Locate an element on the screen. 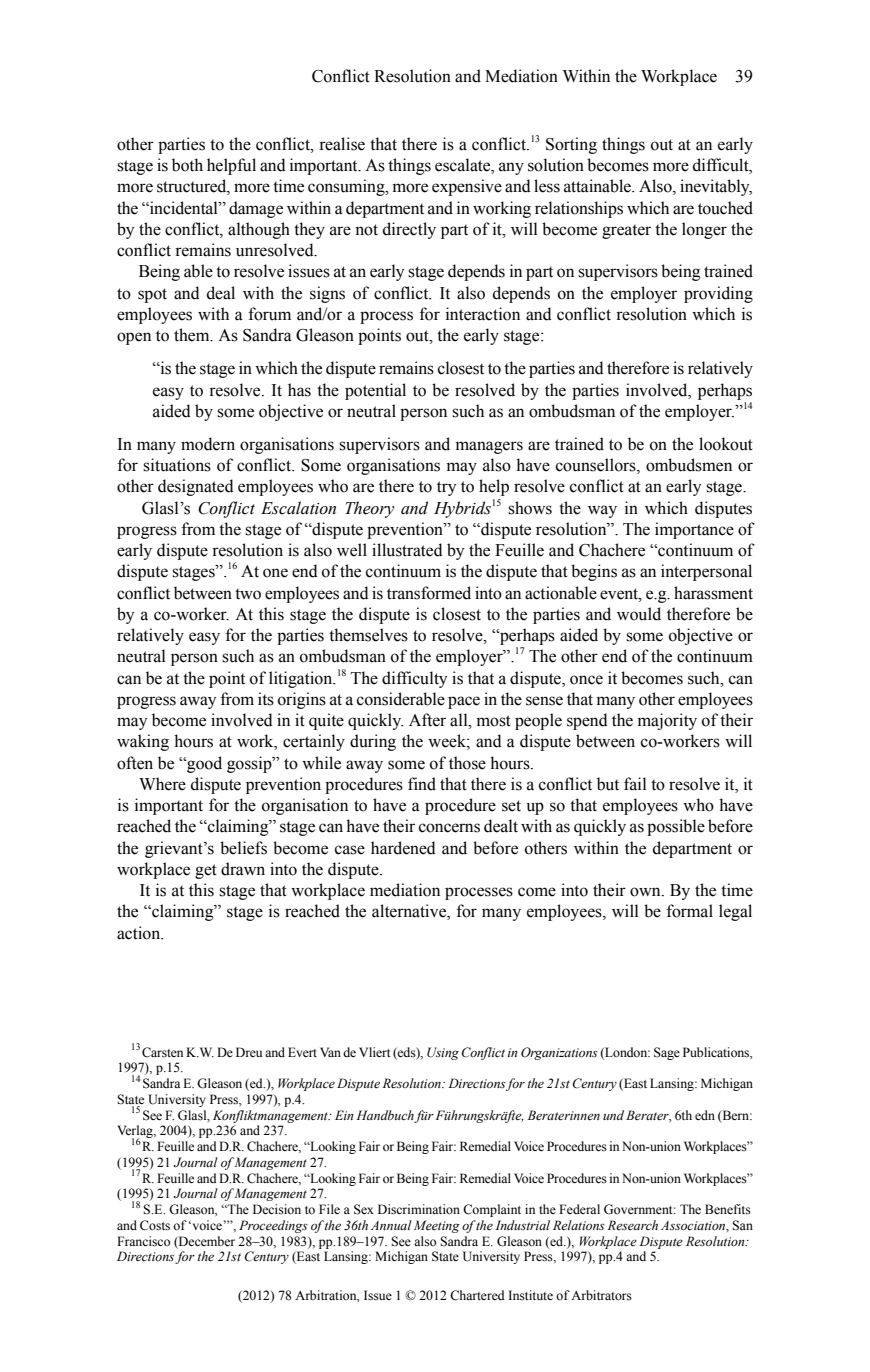 The height and width of the screenshot is (1372, 870). importance is located at coordinates (694, 530).
